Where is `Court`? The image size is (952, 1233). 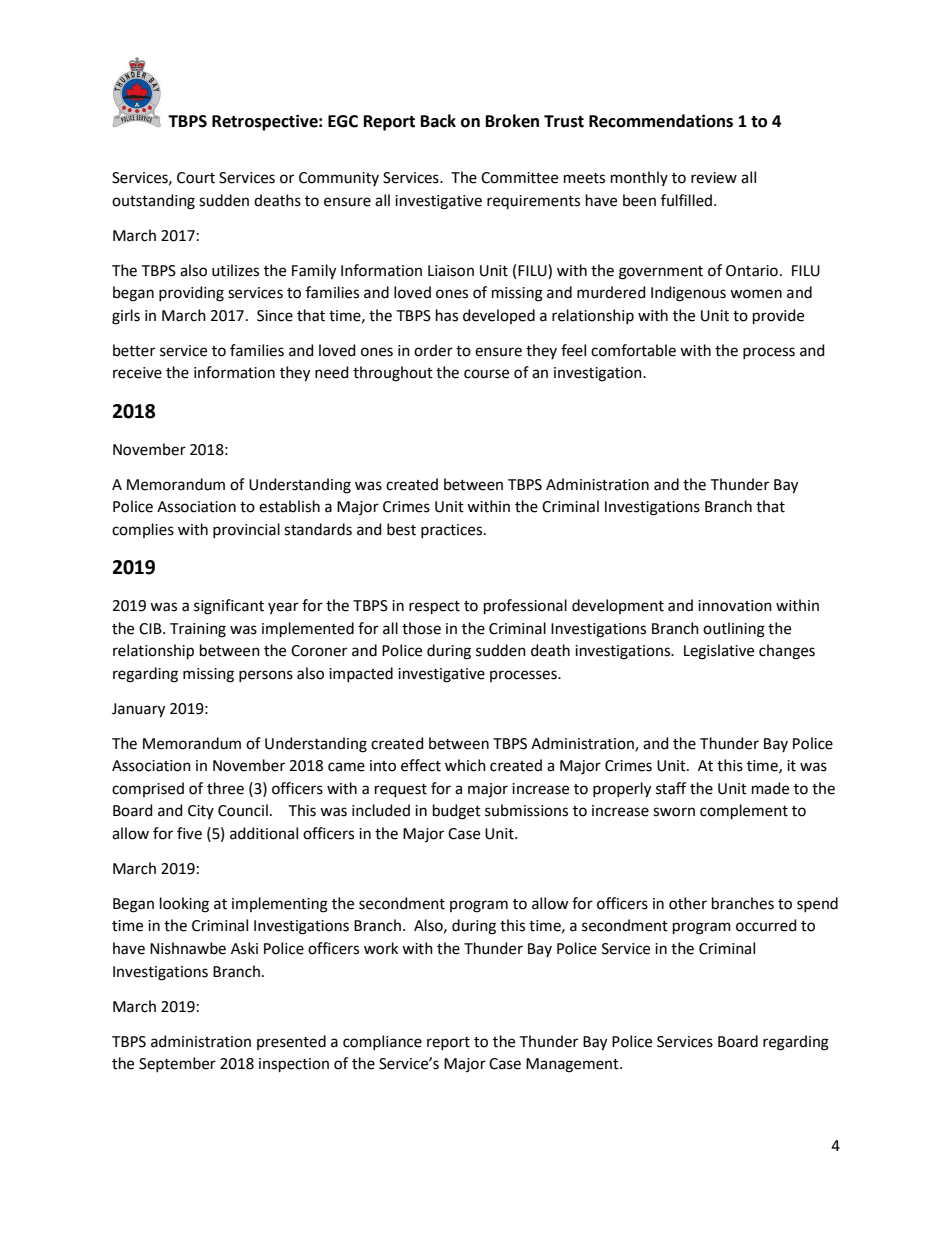 Court is located at coordinates (196, 178).
